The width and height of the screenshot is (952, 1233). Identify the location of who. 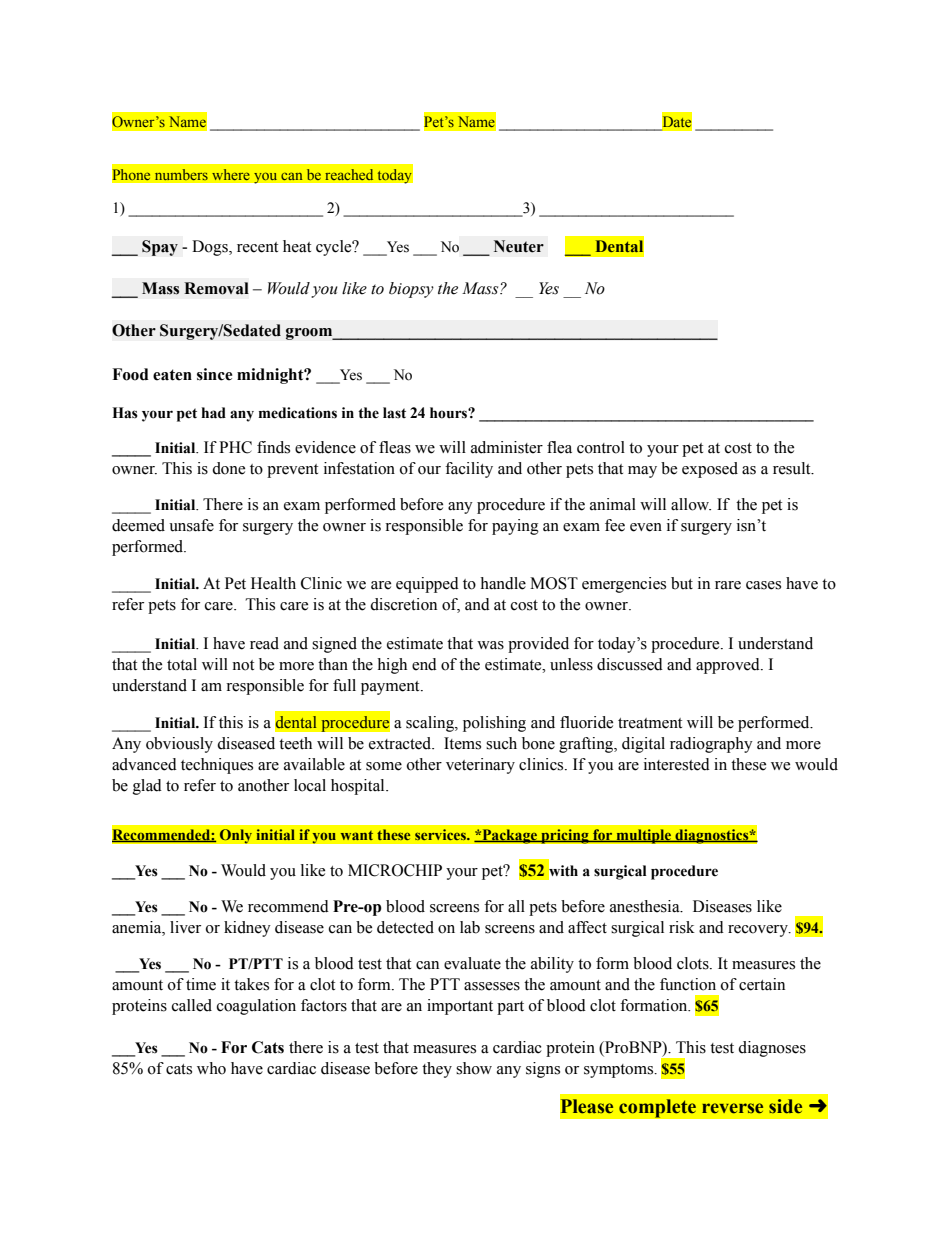
(211, 1068).
